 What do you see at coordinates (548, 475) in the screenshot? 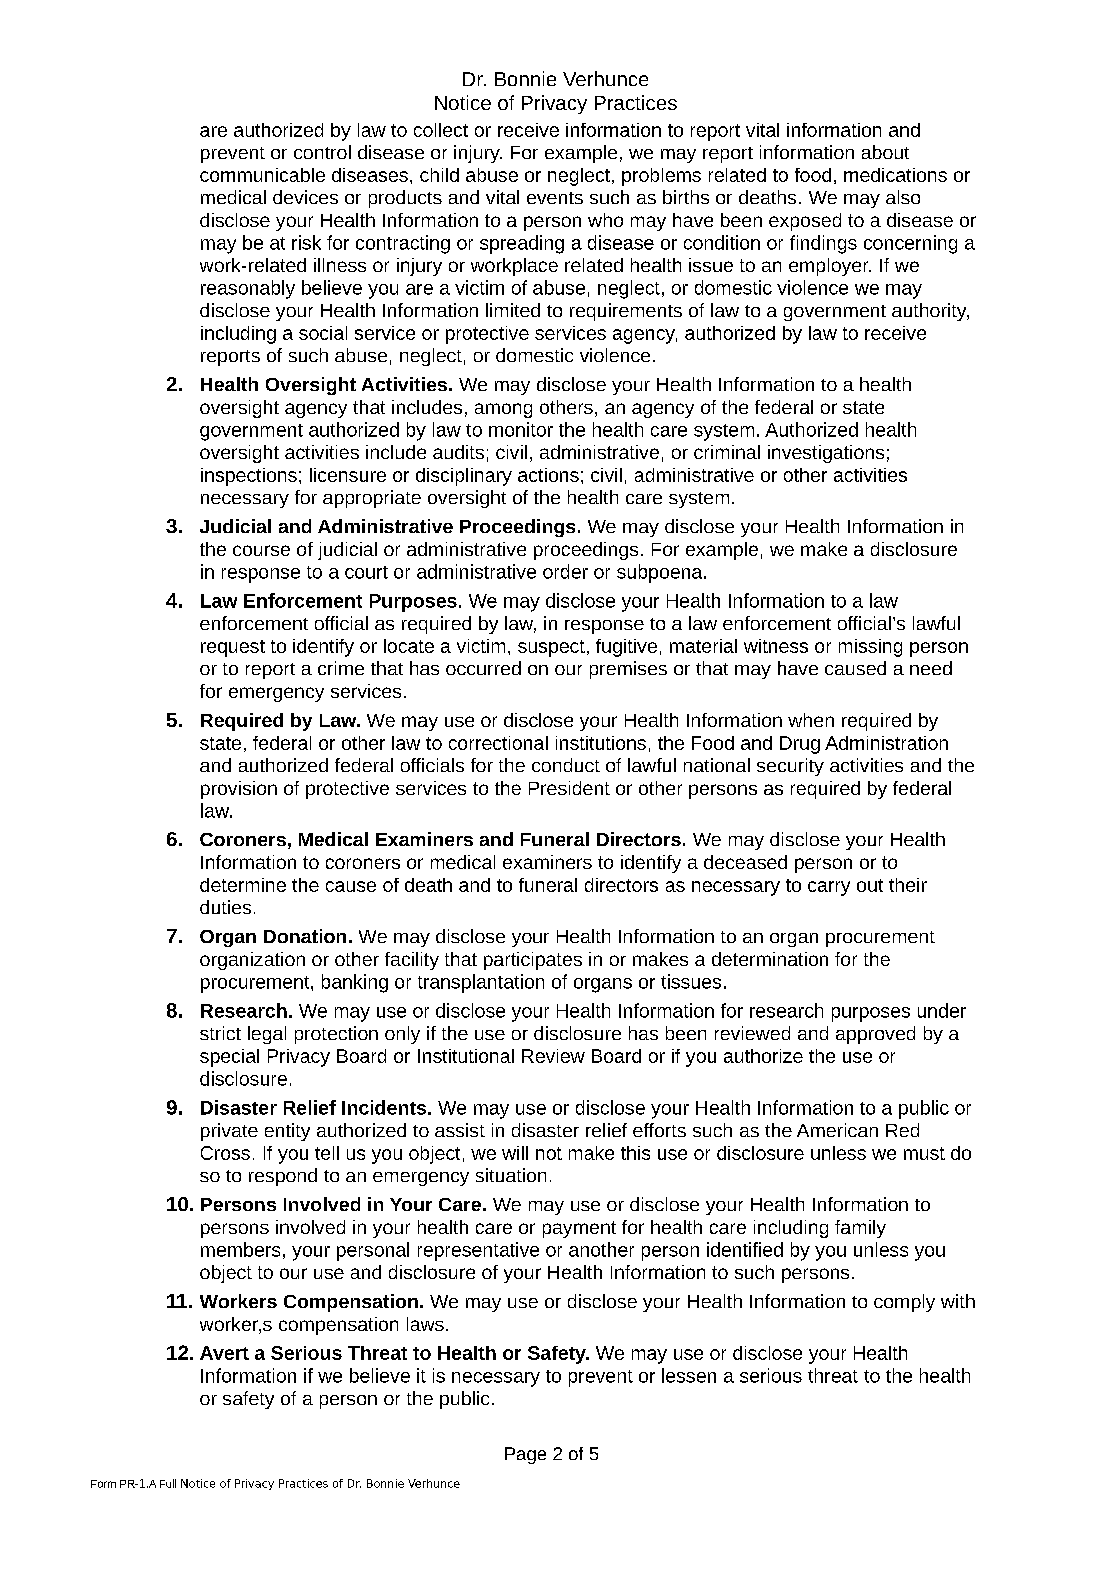
I see `actions` at bounding box center [548, 475].
